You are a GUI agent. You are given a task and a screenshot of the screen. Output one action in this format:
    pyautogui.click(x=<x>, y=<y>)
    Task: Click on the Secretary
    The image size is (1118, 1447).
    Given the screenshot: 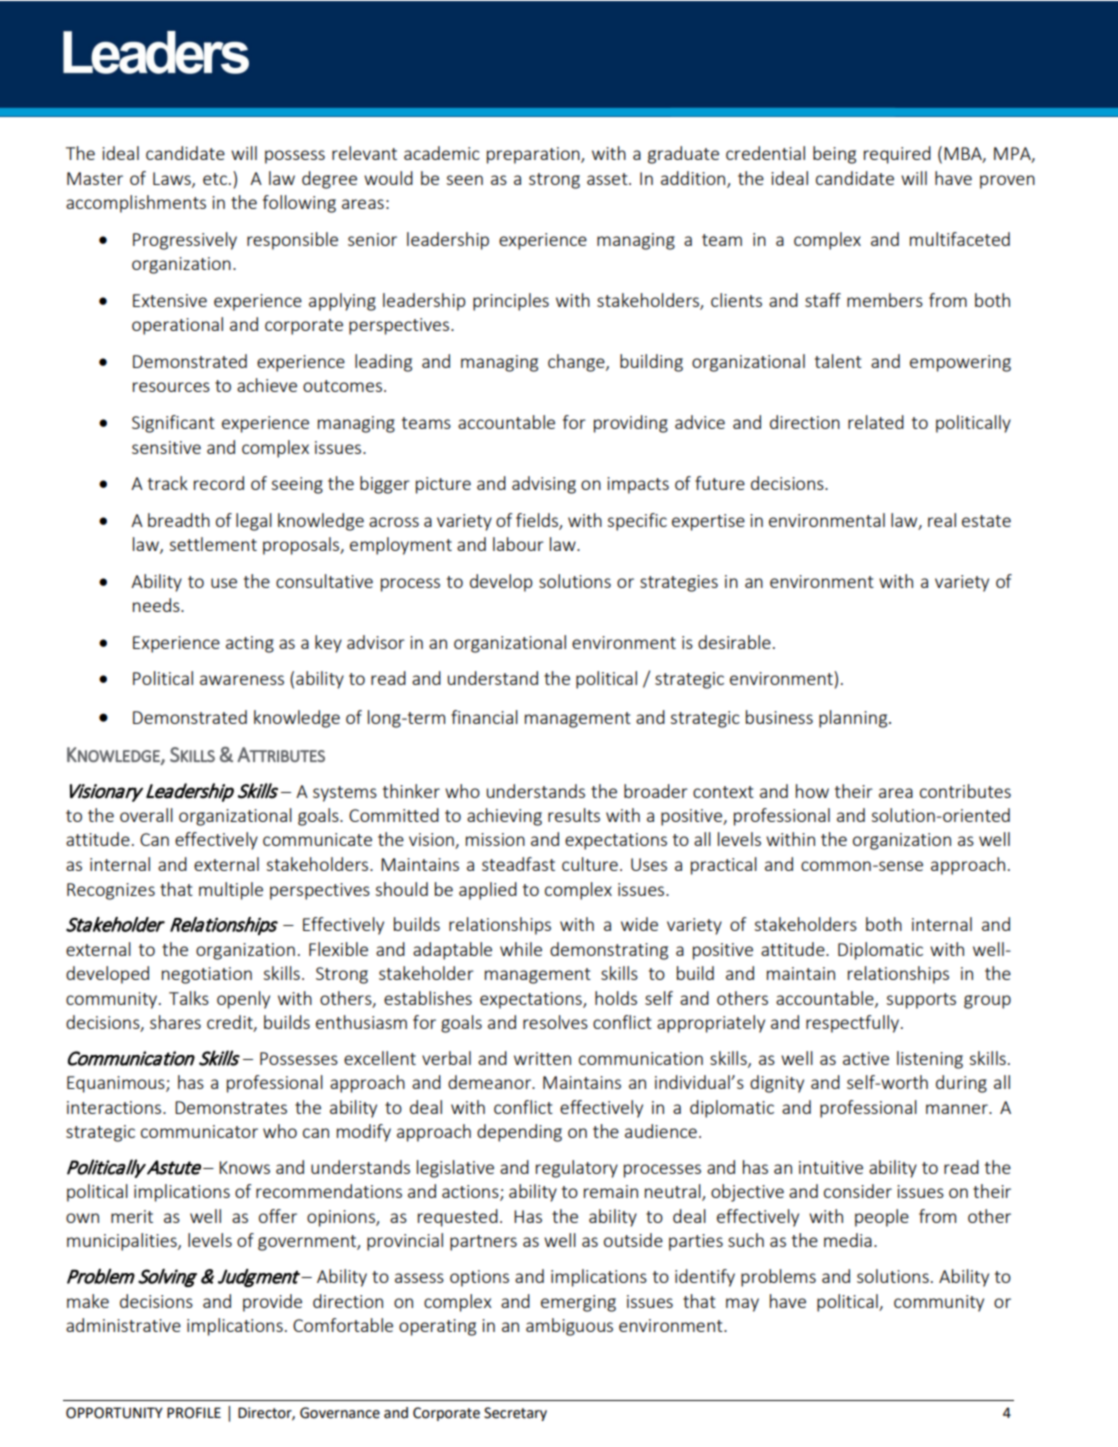 What is the action you would take?
    pyautogui.click(x=515, y=1414)
